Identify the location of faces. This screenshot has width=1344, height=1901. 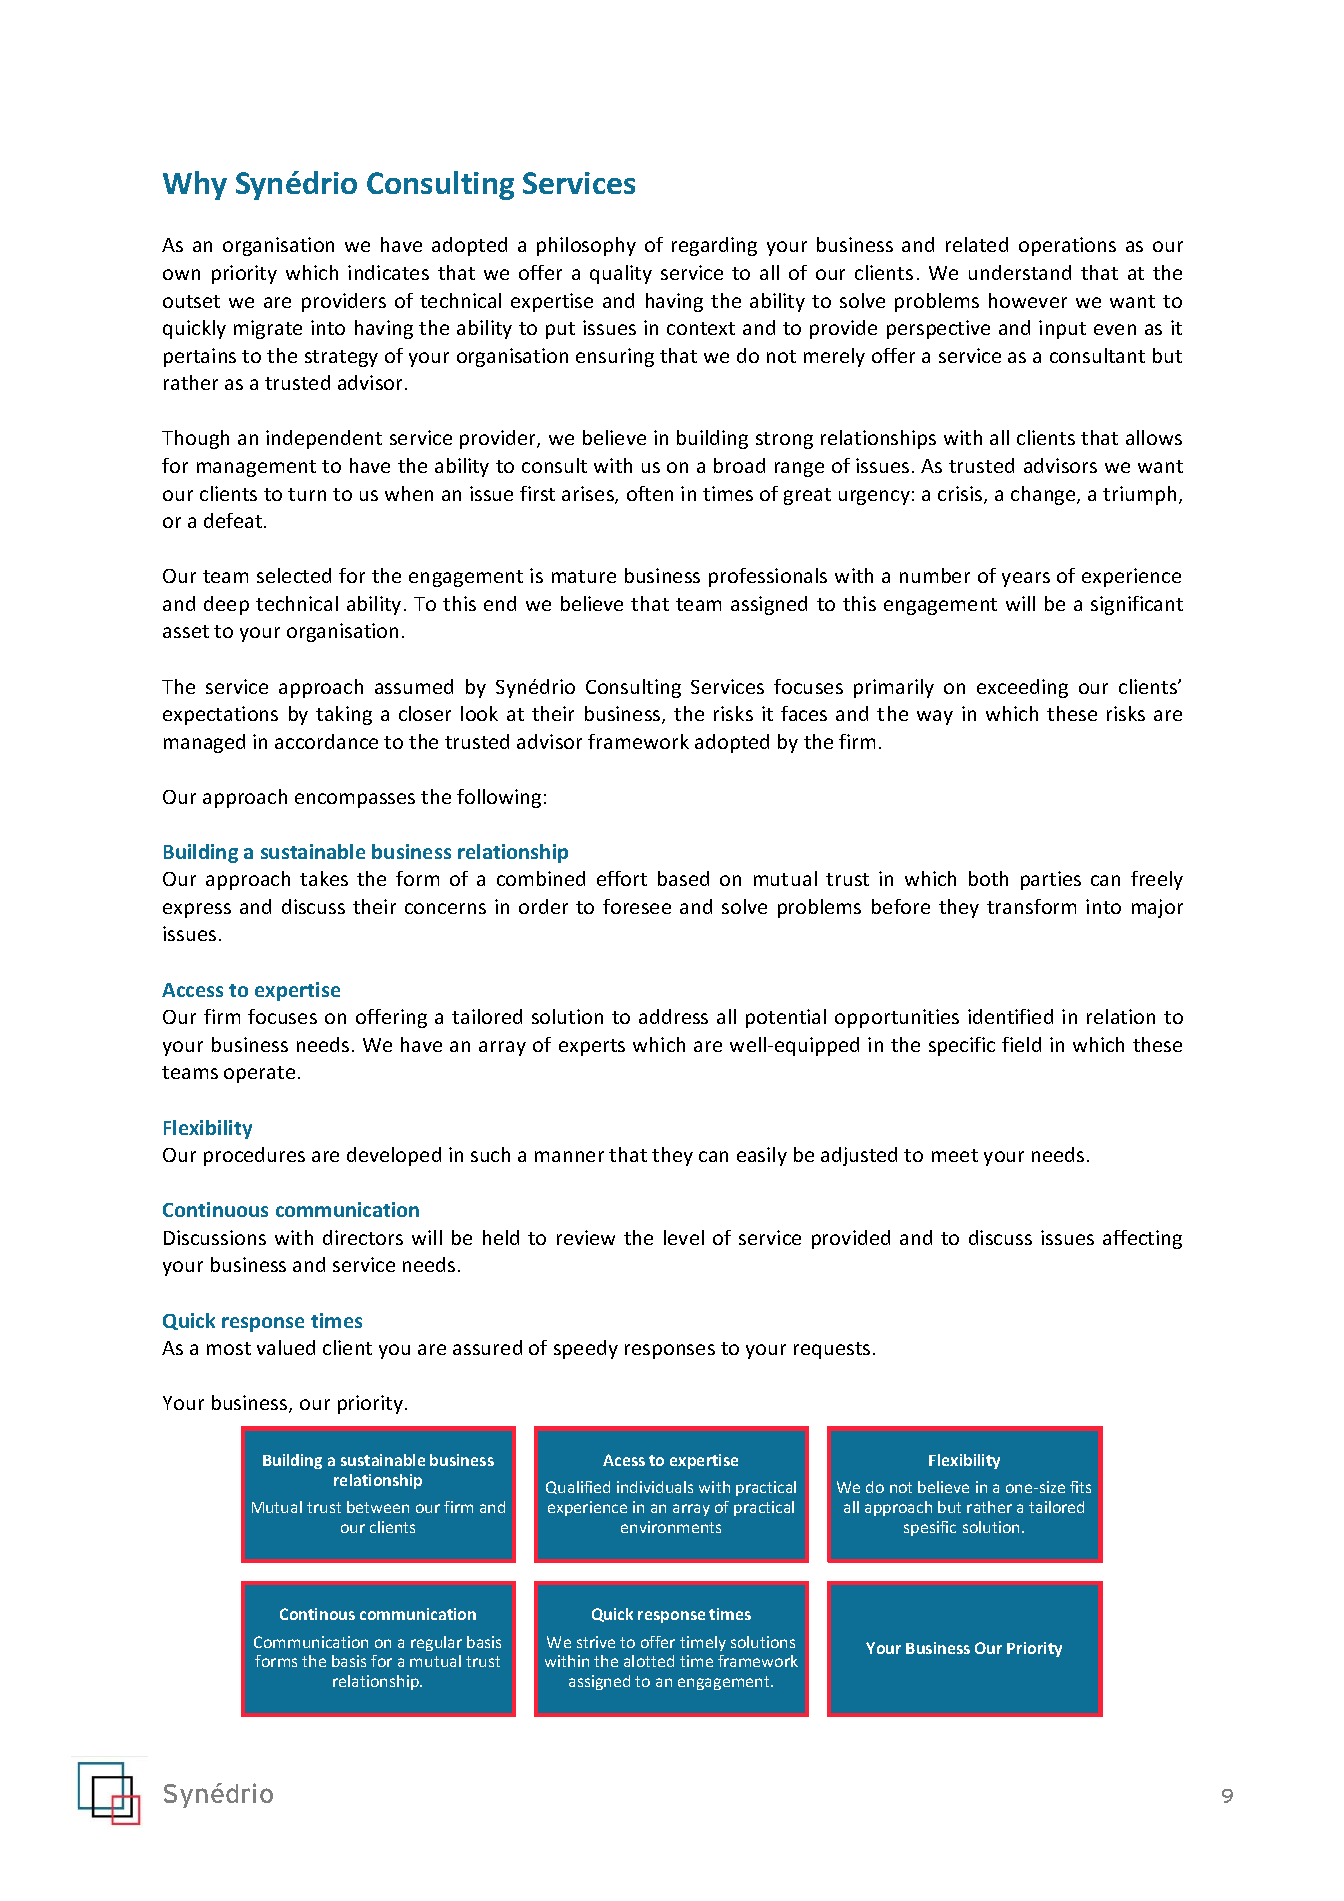
(804, 713).
